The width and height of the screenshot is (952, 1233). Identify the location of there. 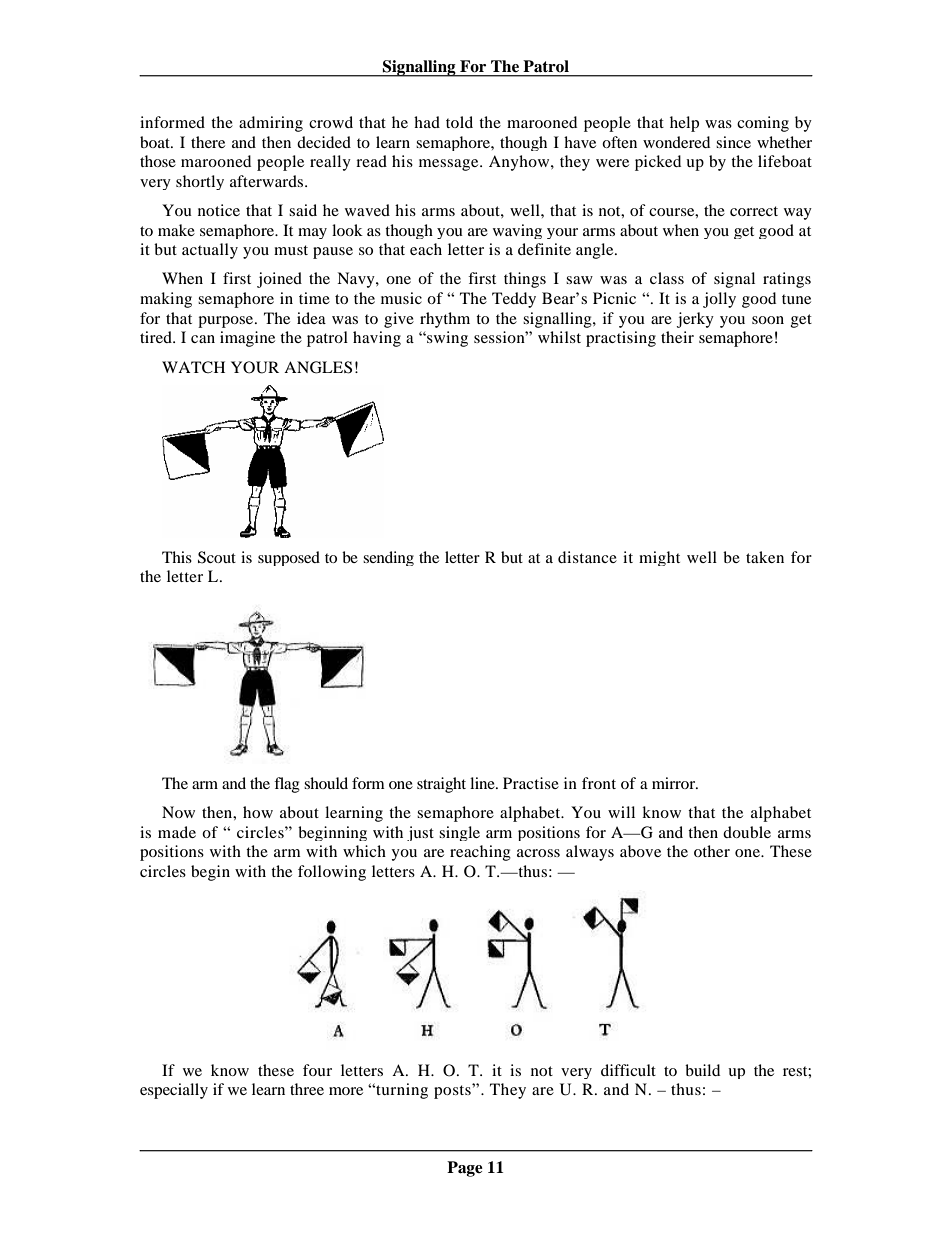
(208, 142).
